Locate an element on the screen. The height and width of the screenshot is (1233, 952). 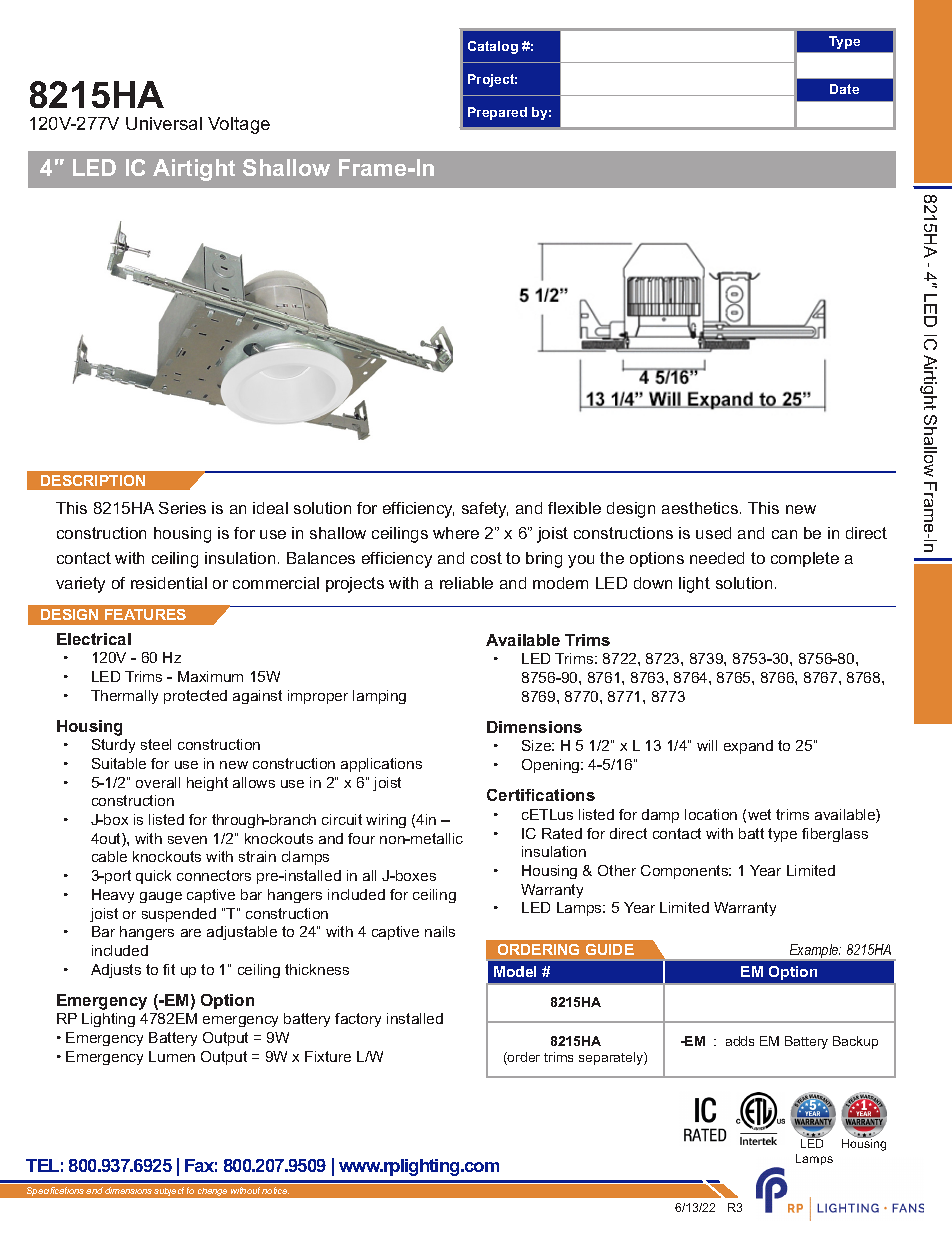
aesthetics is located at coordinates (701, 508).
